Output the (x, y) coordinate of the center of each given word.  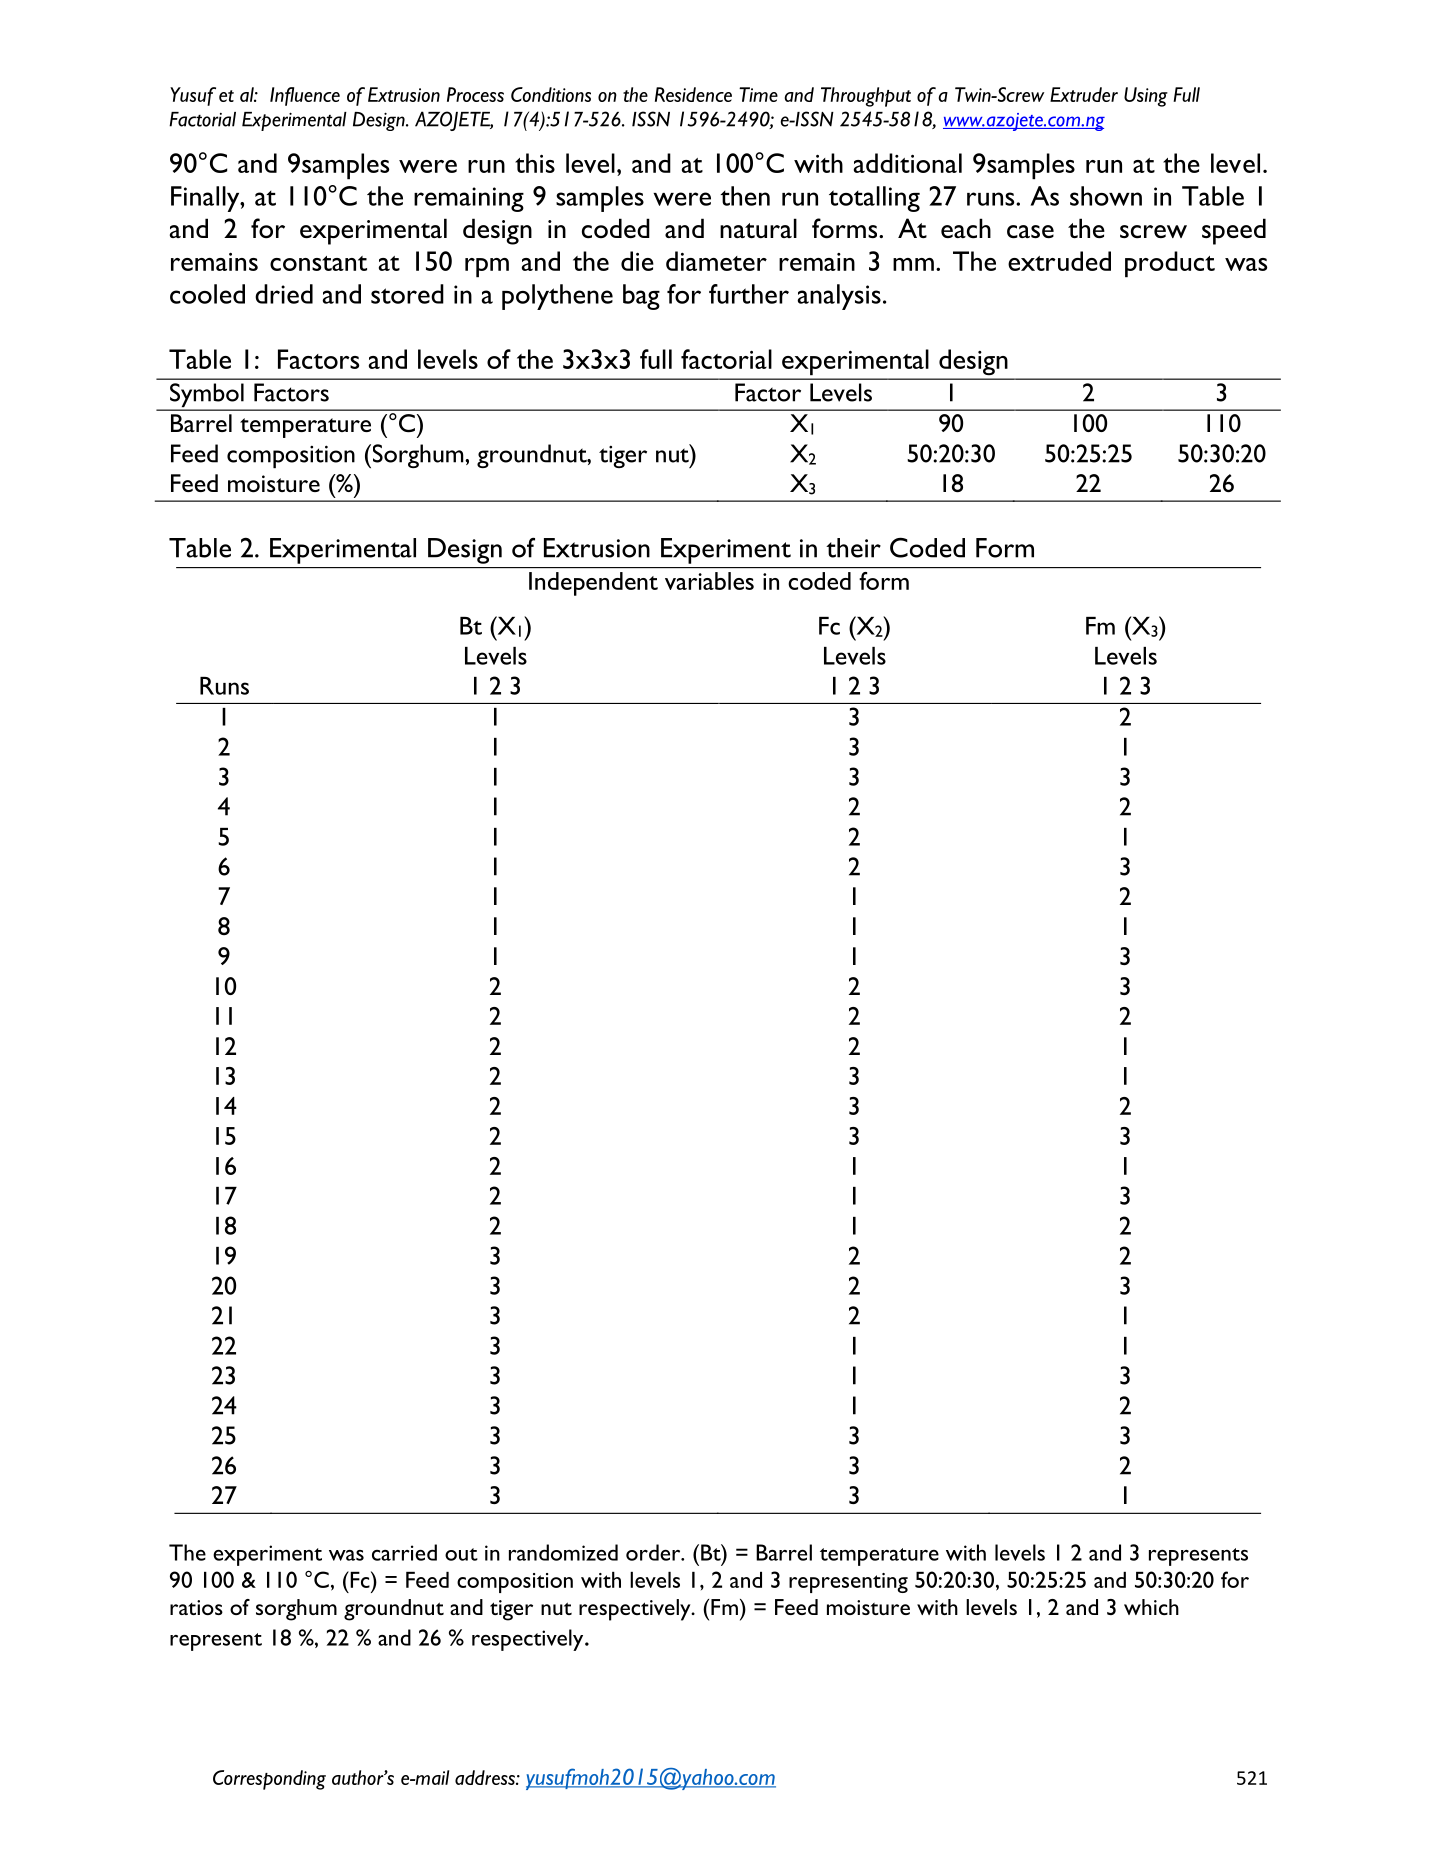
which (1151, 1607)
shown (1106, 196)
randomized (563, 1552)
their (853, 548)
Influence (305, 96)
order (654, 1552)
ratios (196, 1607)
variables (709, 581)
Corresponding (269, 1780)
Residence (693, 94)
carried (404, 1552)
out (461, 1554)
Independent (593, 584)
